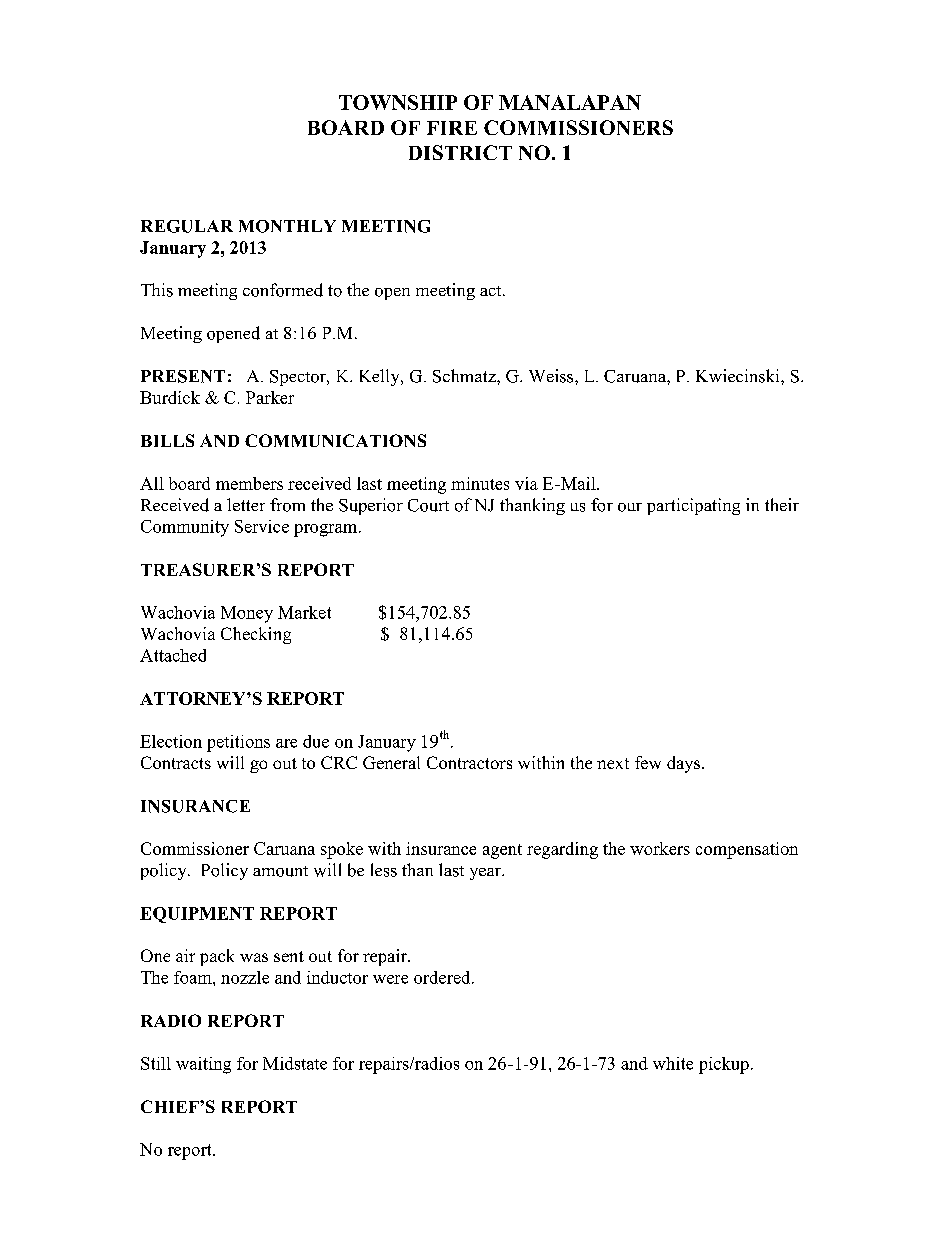 The width and height of the image is (952, 1233). Describe the element at coordinates (460, 152) in the image. I see `DISTRICT` at that location.
